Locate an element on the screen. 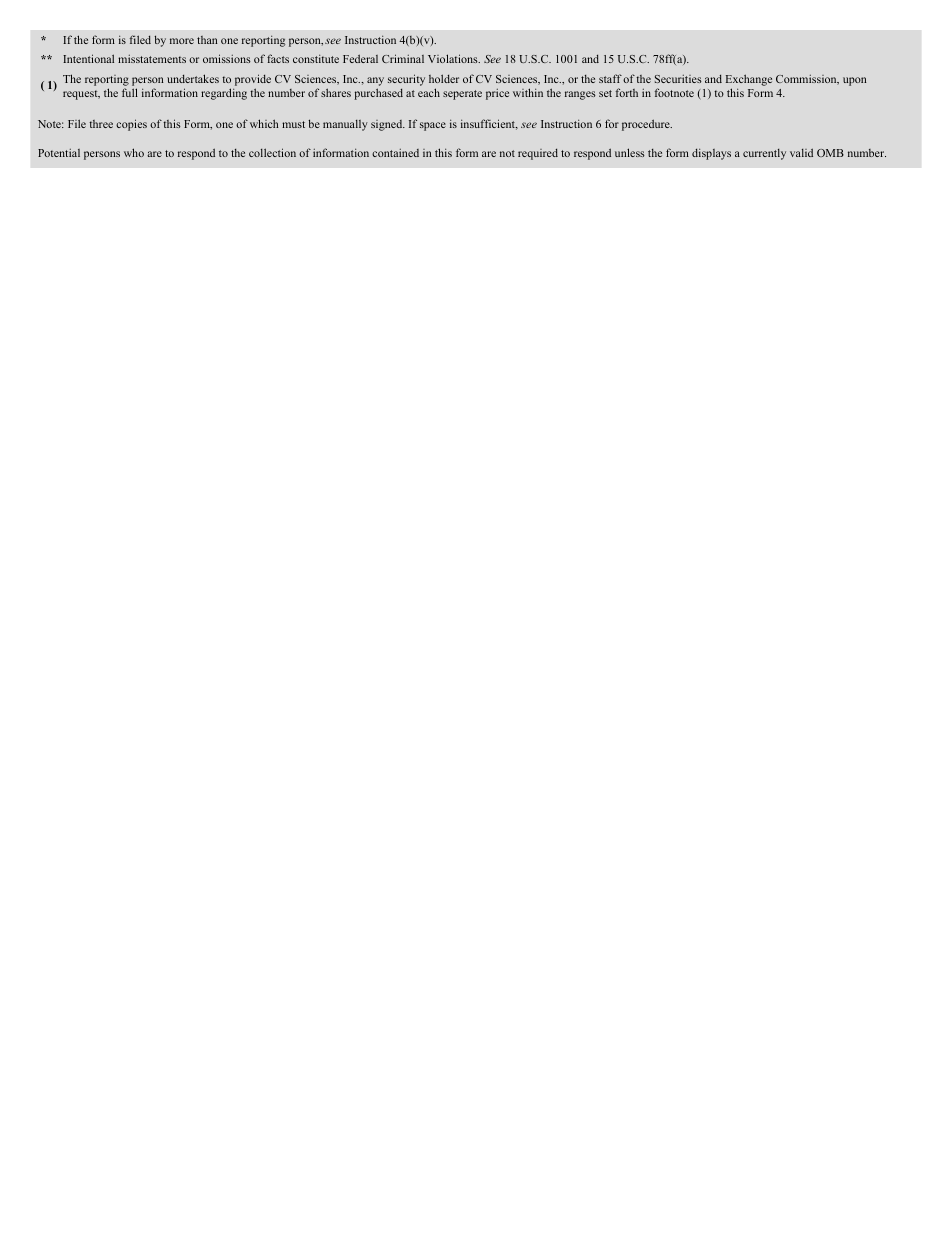 This screenshot has width=952, height=1233. forth is located at coordinates (627, 92).
